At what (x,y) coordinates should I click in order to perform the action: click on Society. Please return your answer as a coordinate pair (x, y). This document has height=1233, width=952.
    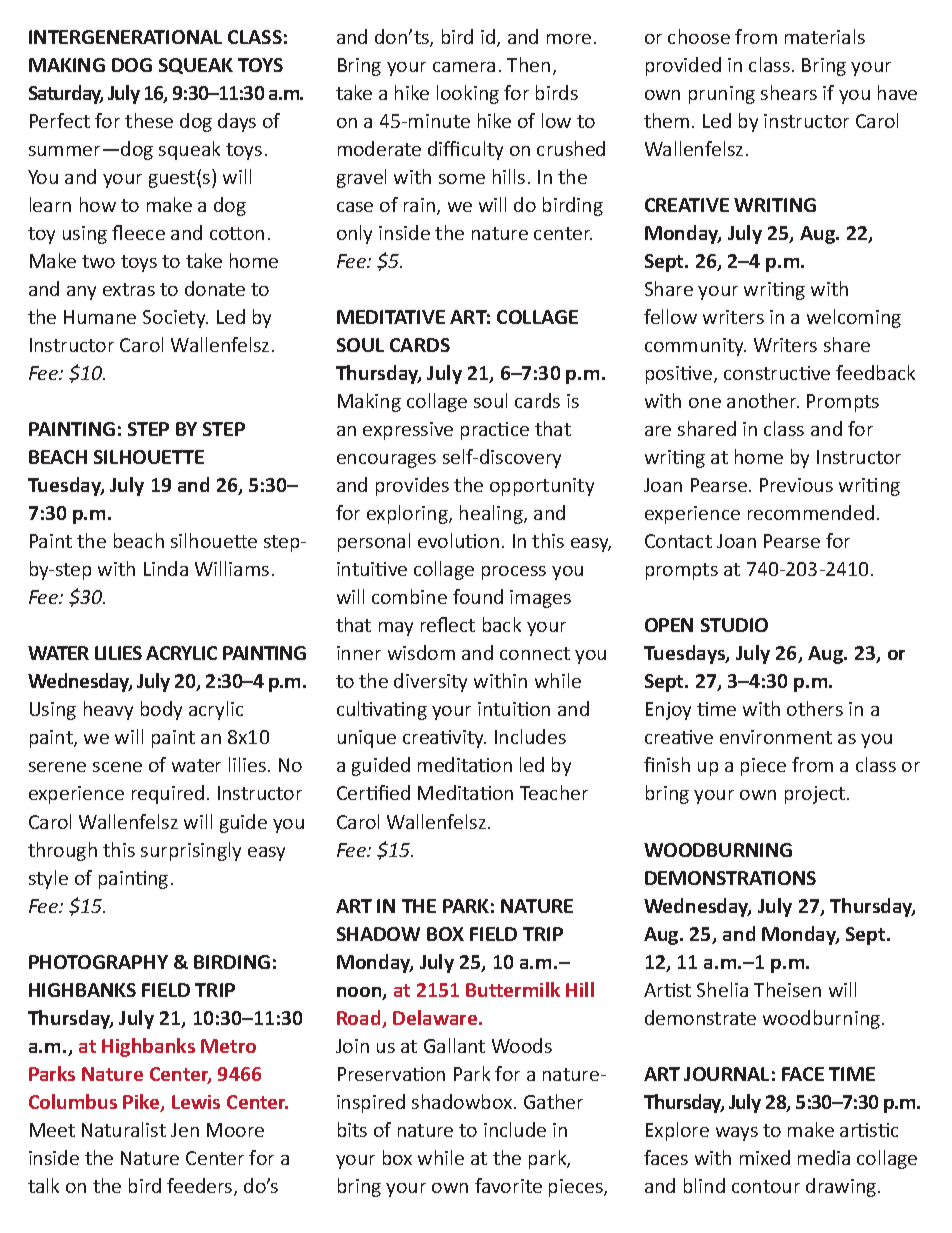
    Looking at the image, I should click on (175, 319).
